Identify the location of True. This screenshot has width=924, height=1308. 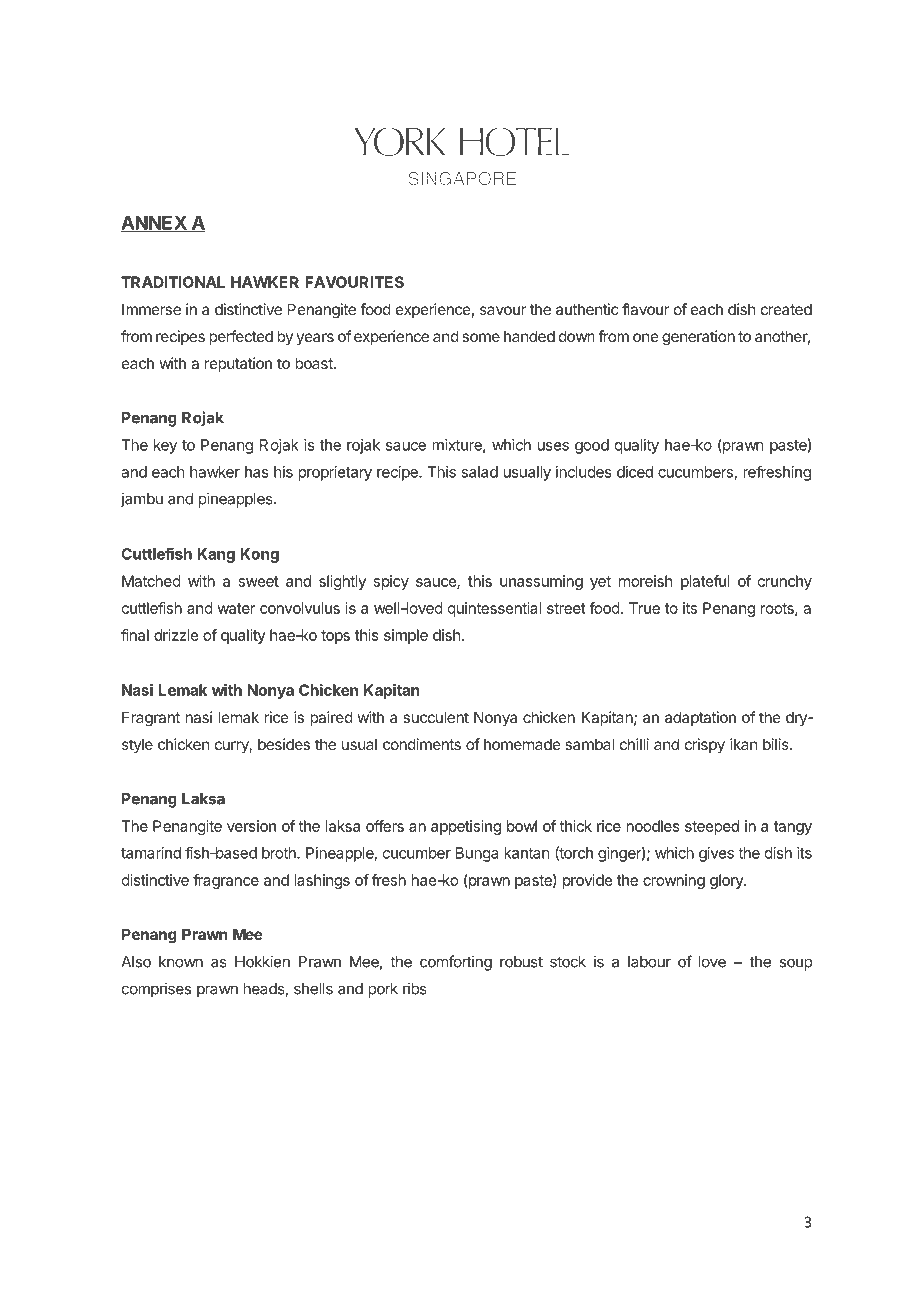
(644, 608).
